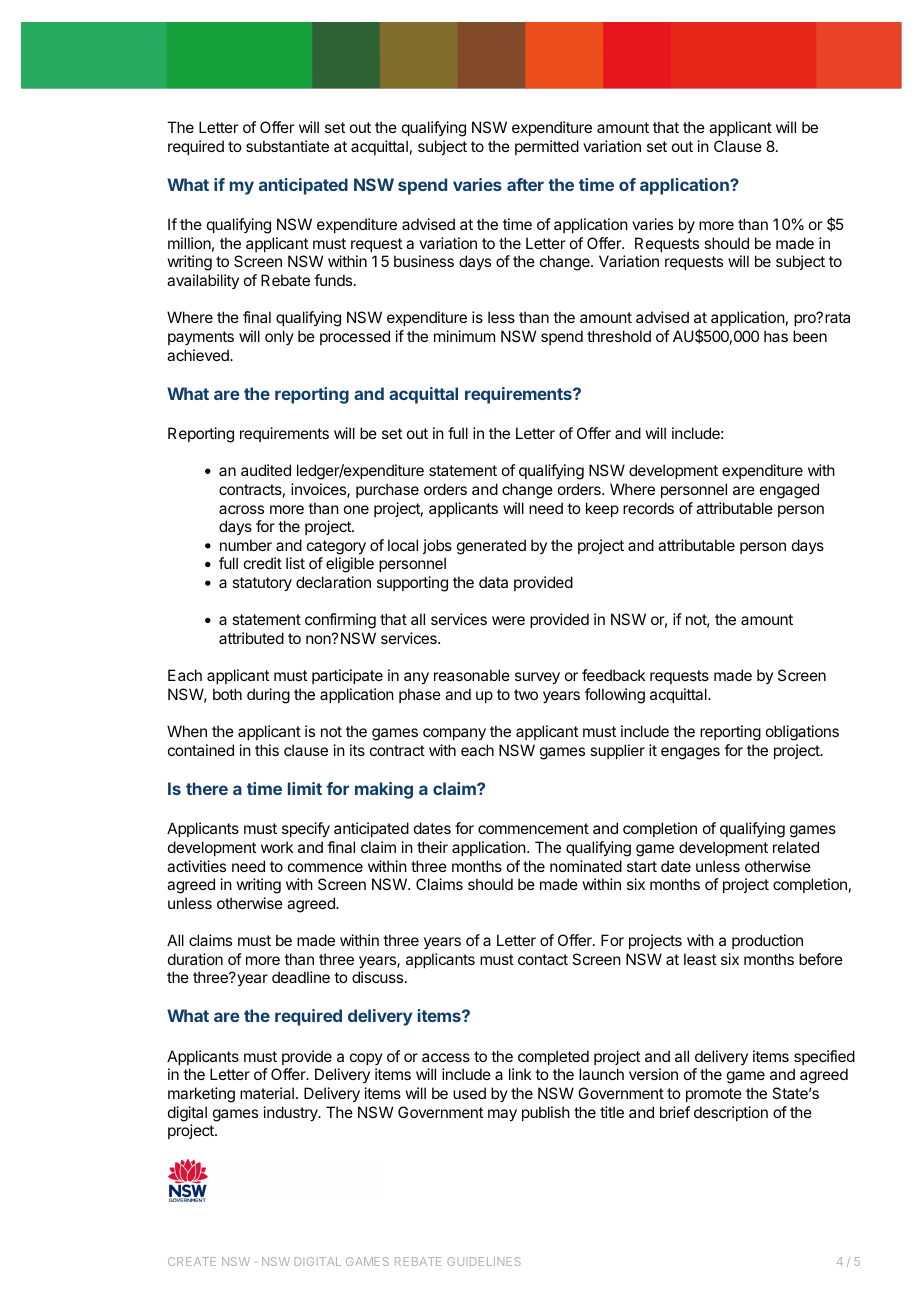 The height and width of the image is (1308, 924). I want to click on been, so click(810, 336).
